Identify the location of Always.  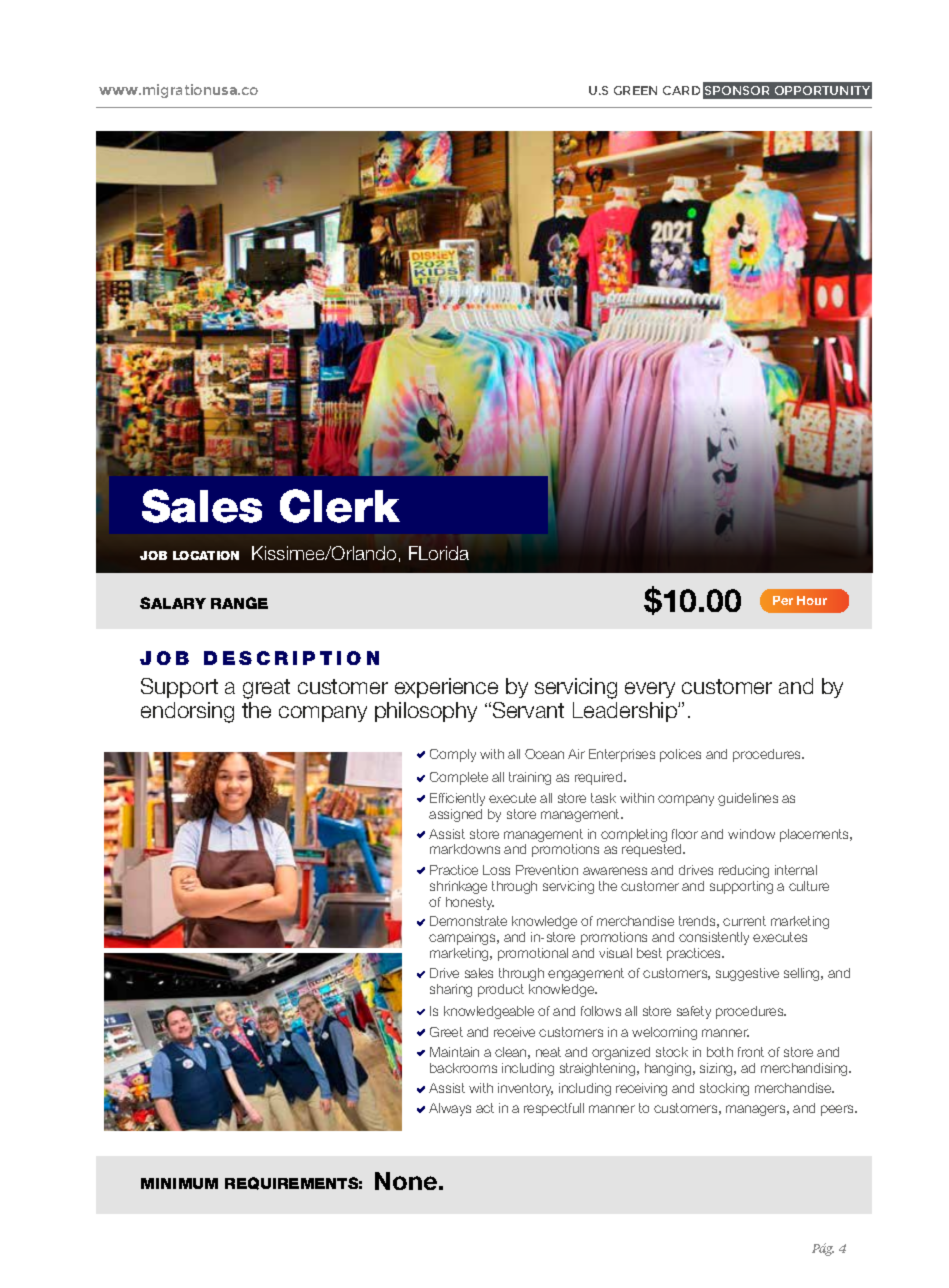
(450, 1109).
